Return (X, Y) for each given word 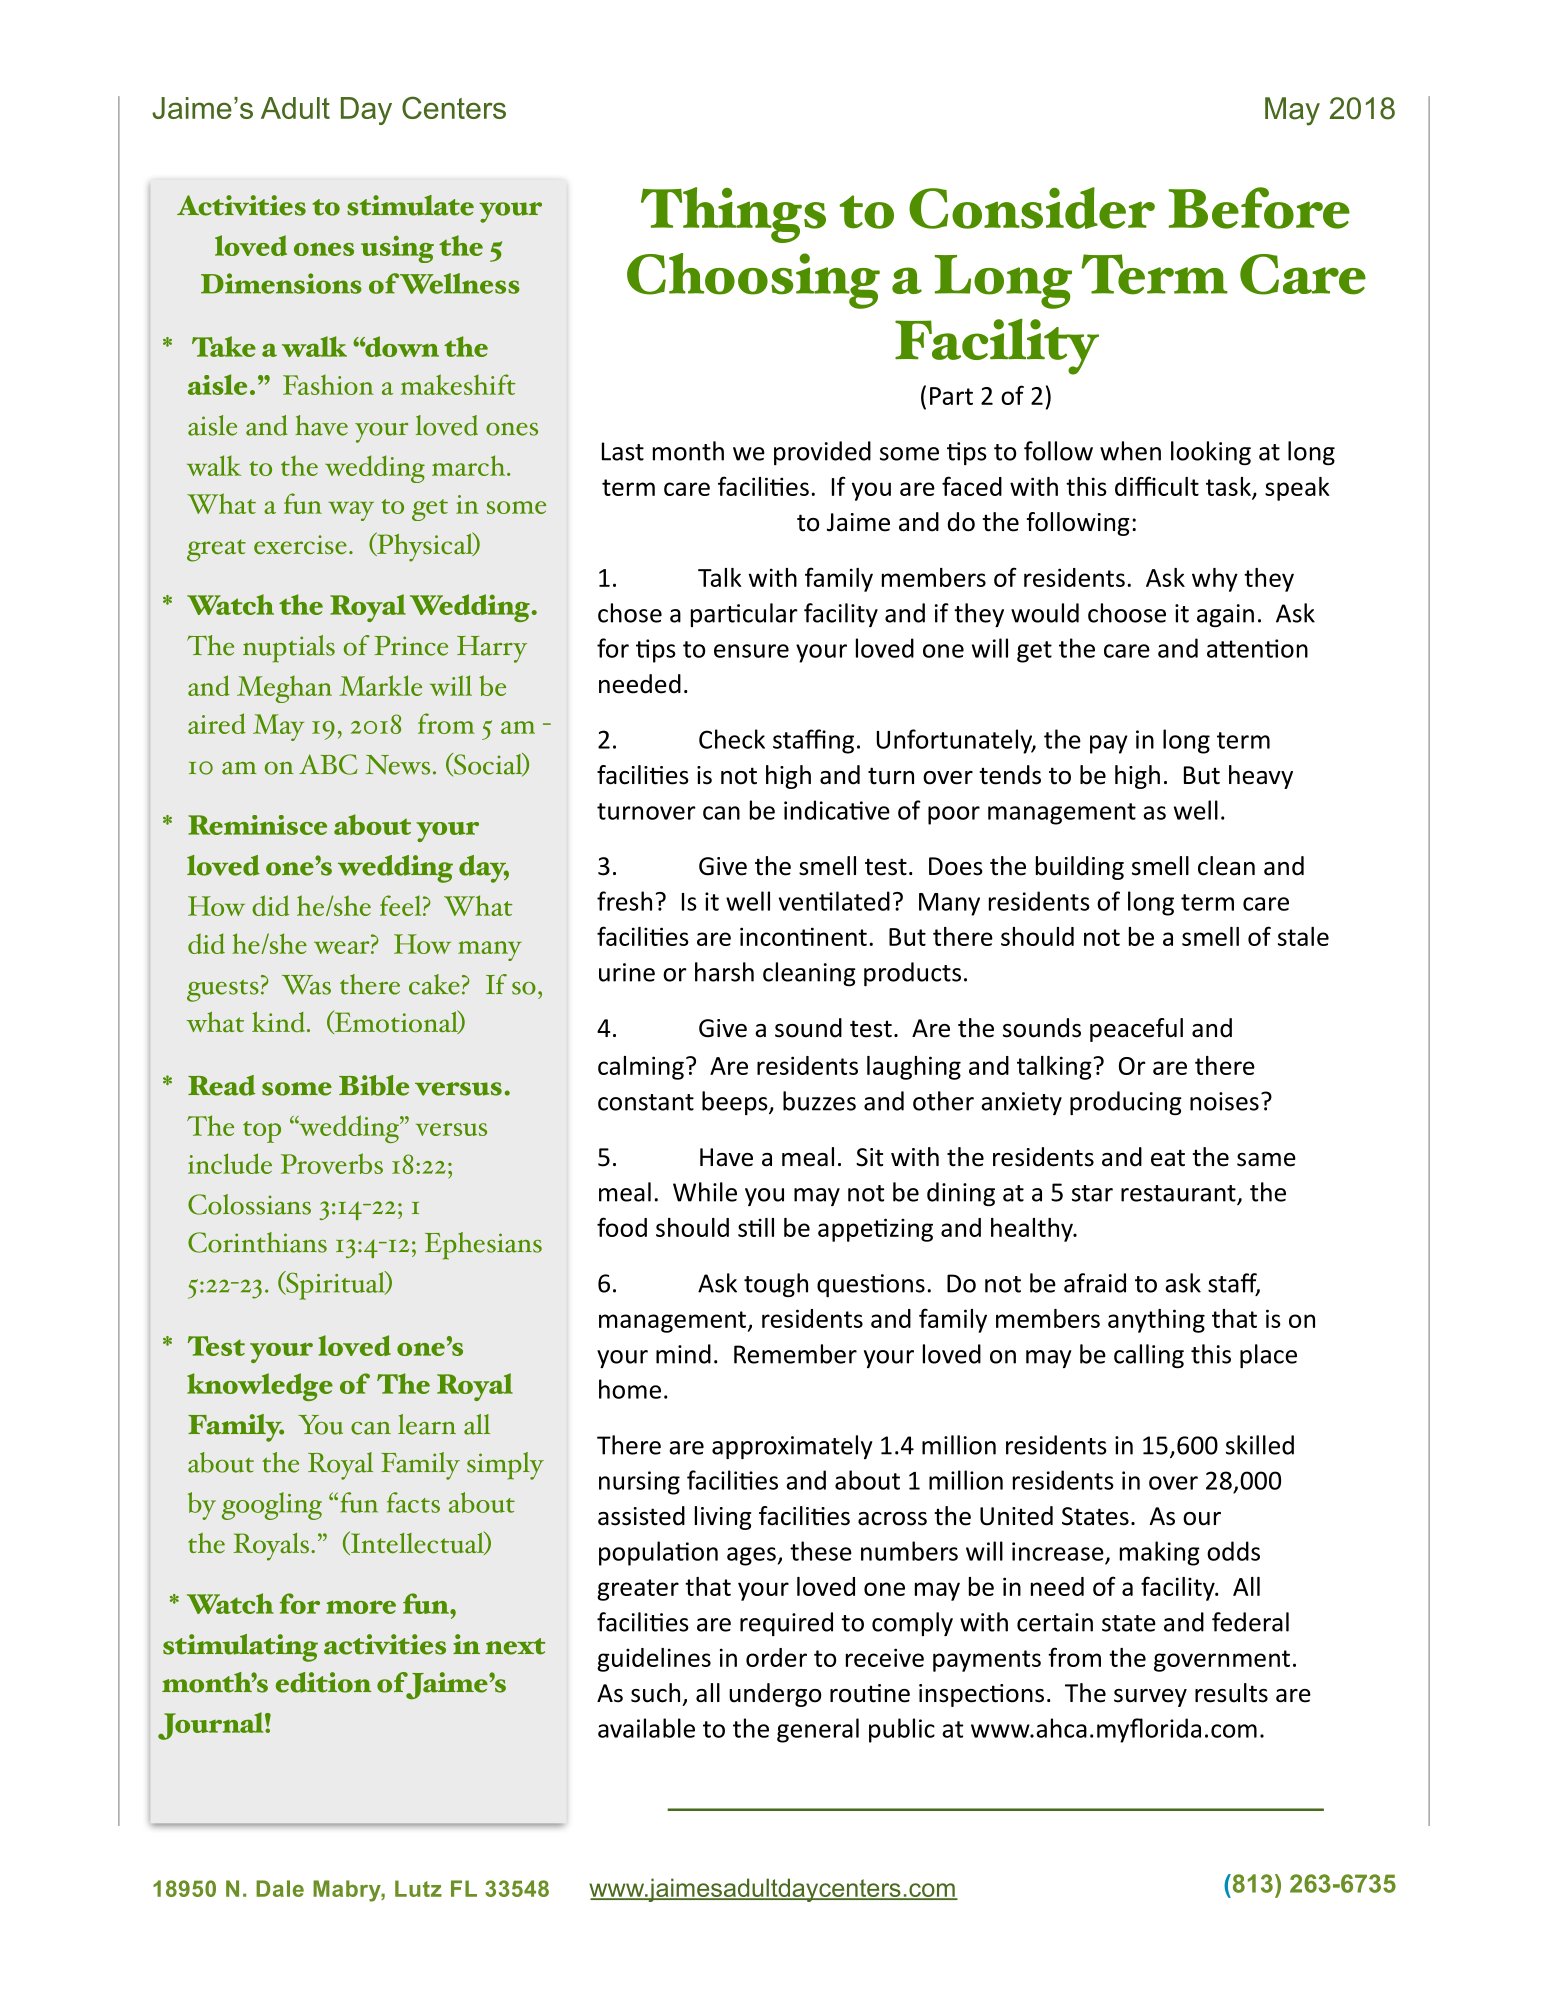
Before (1259, 208)
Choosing (753, 281)
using (397, 249)
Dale (280, 1888)
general (818, 1730)
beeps (736, 1103)
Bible (374, 1085)
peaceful (1136, 1030)
